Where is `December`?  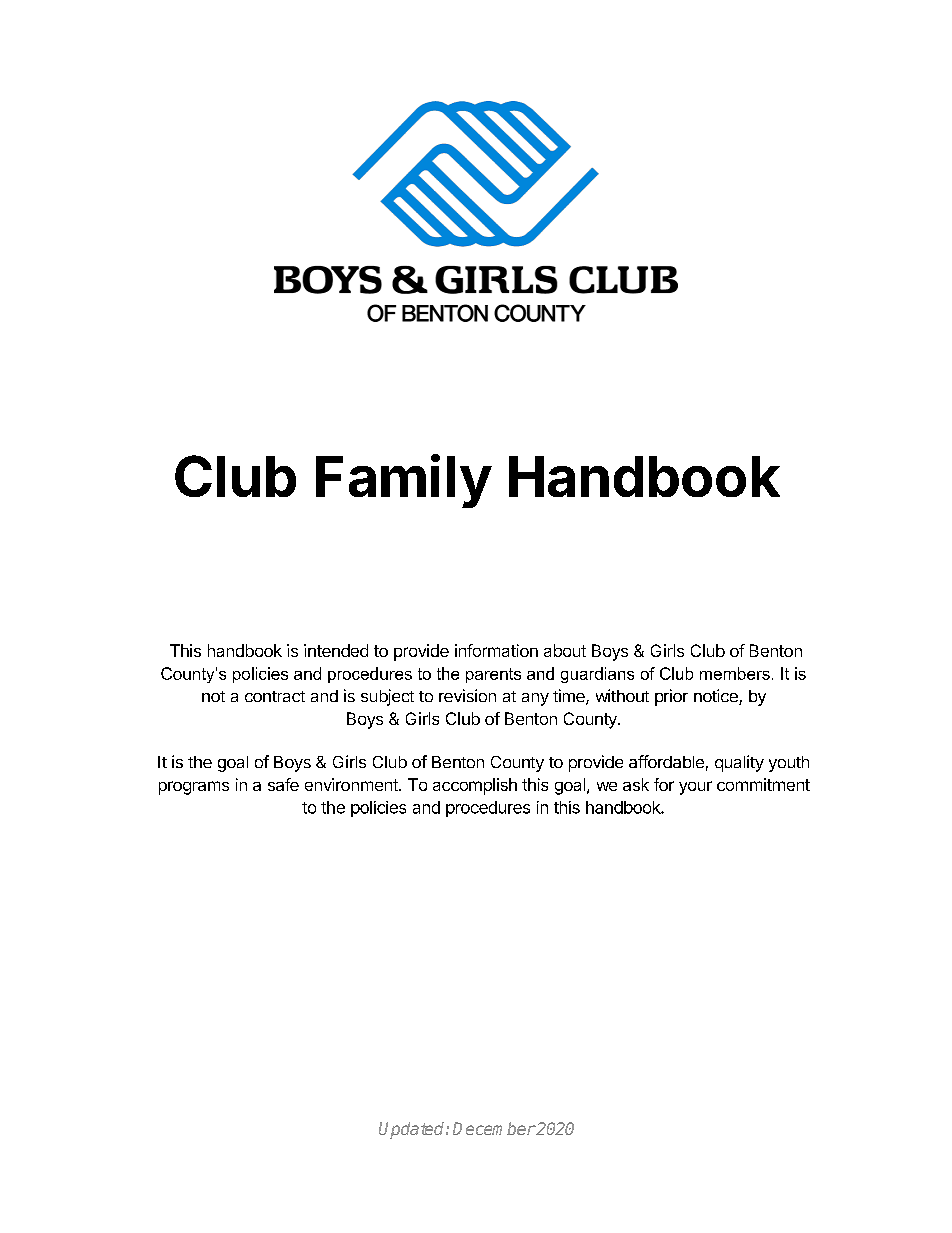
December is located at coordinates (494, 1128).
